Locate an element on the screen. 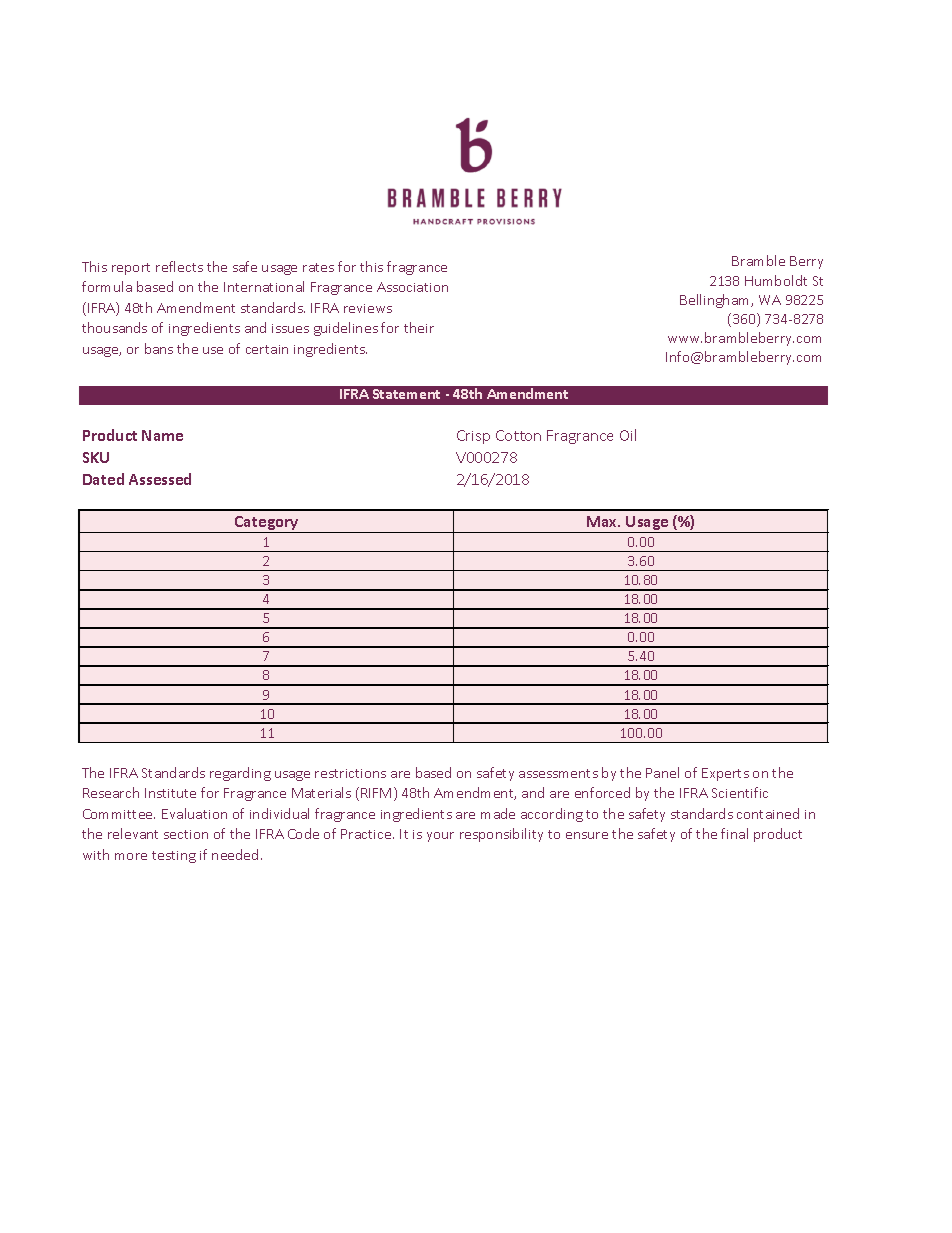 This screenshot has height=1233, width=952. Category is located at coordinates (267, 524).
